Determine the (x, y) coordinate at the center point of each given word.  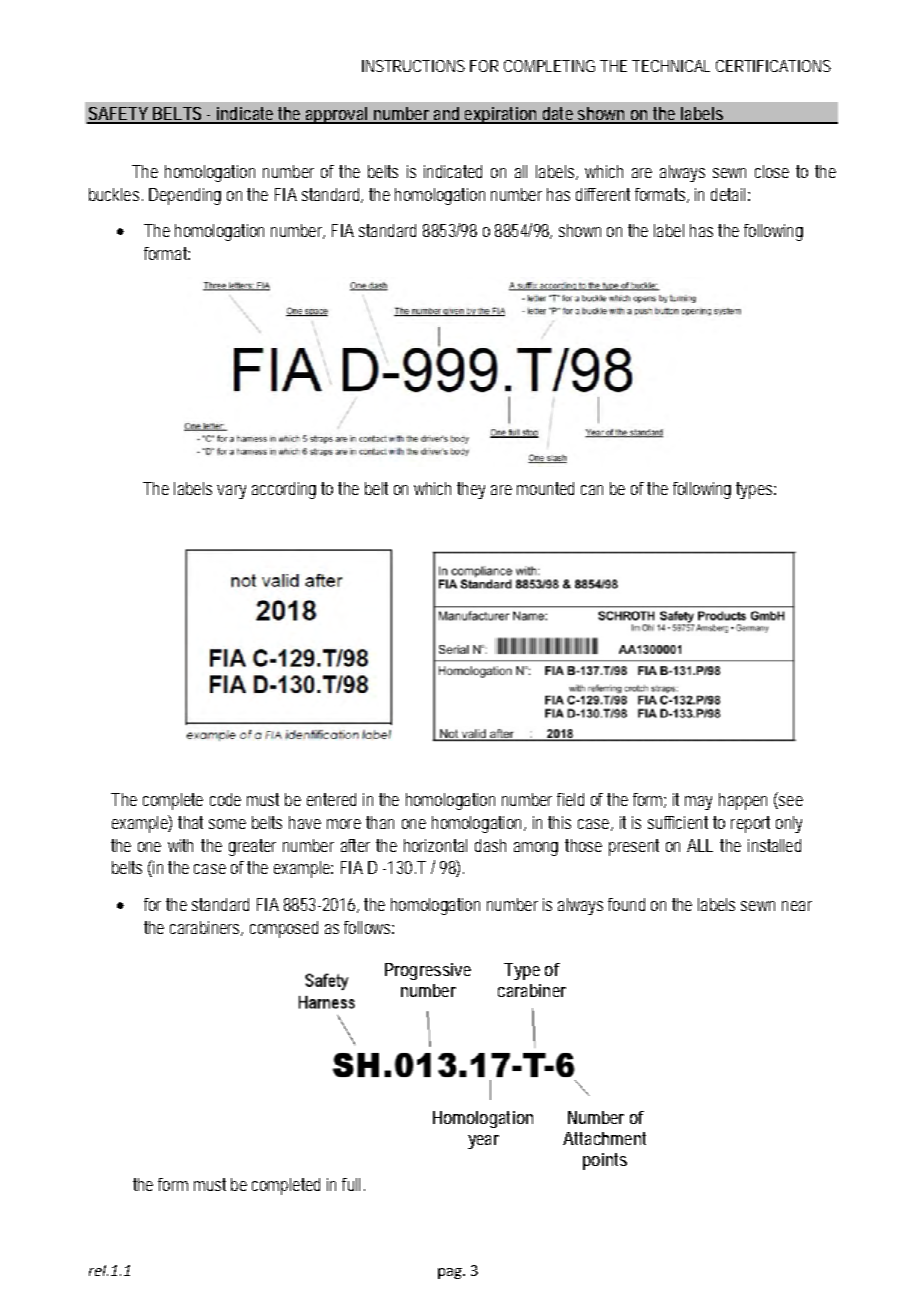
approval (336, 115)
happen (743, 801)
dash (490, 845)
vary (231, 492)
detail (728, 194)
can (592, 490)
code (225, 799)
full (351, 1184)
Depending (185, 196)
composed (284, 929)
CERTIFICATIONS (773, 66)
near (797, 906)
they (471, 490)
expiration (500, 115)
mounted (545, 488)
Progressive (428, 971)
